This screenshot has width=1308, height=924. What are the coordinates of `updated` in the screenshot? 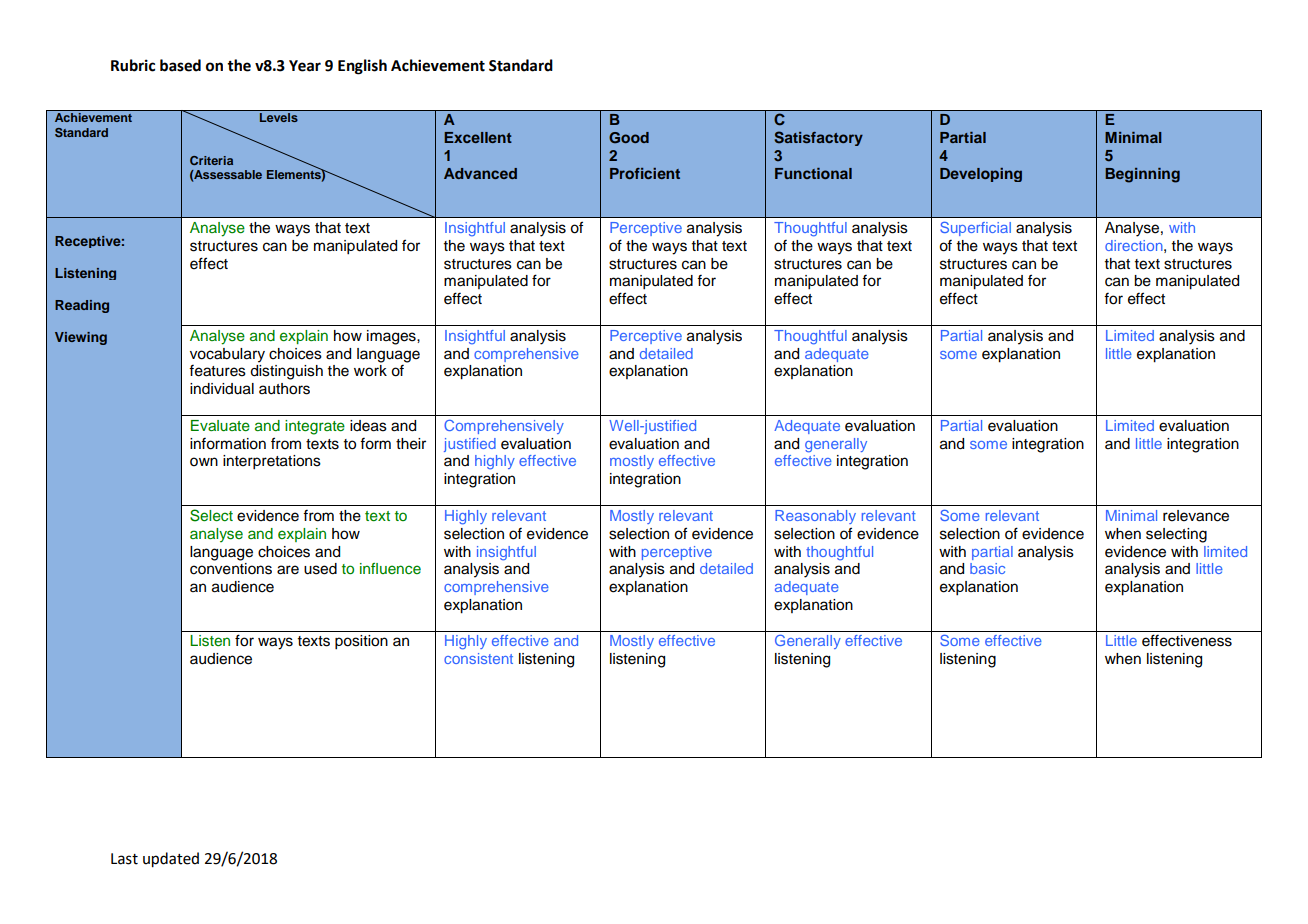 It's located at (171, 860).
